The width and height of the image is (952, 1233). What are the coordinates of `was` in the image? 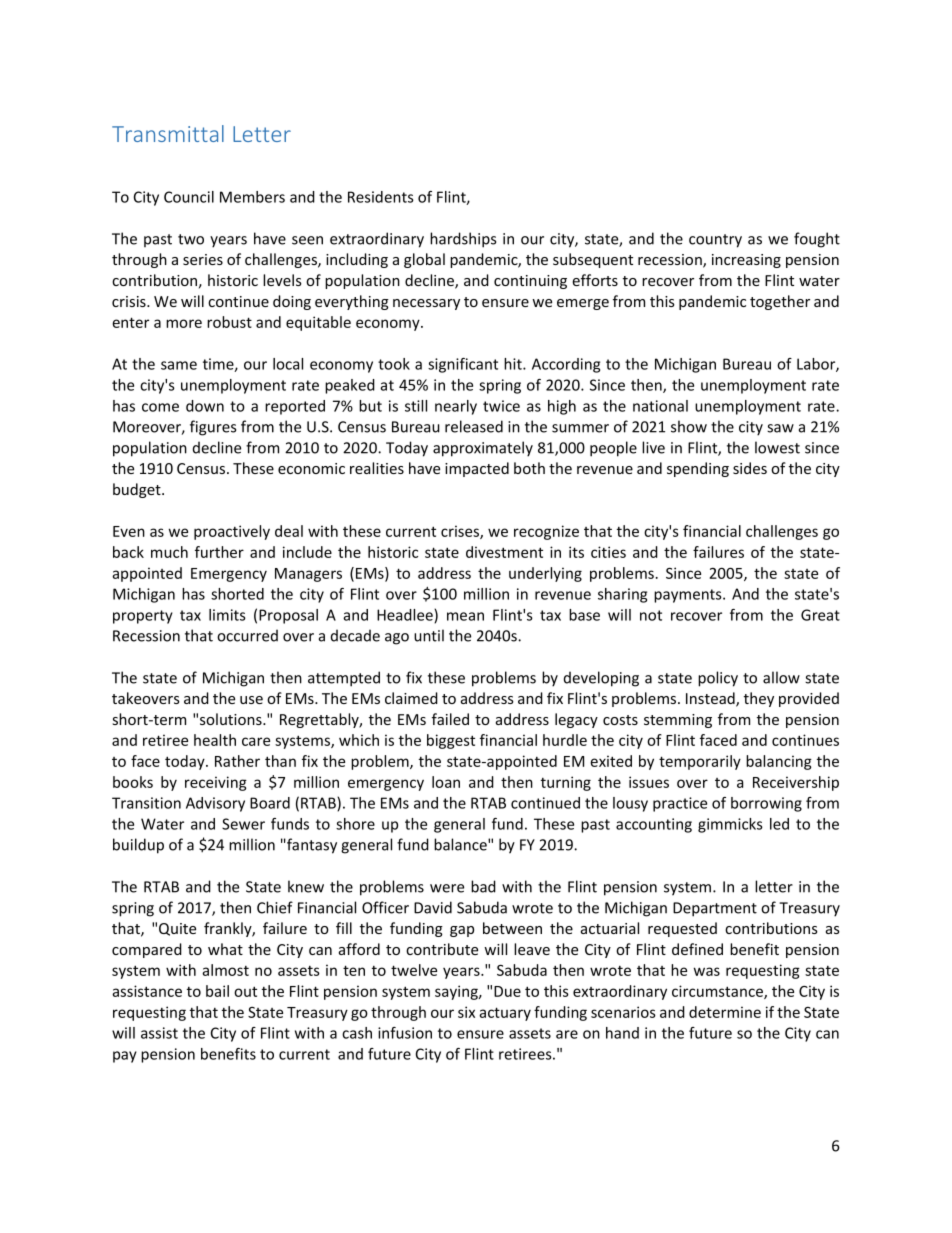 It's located at (707, 971).
